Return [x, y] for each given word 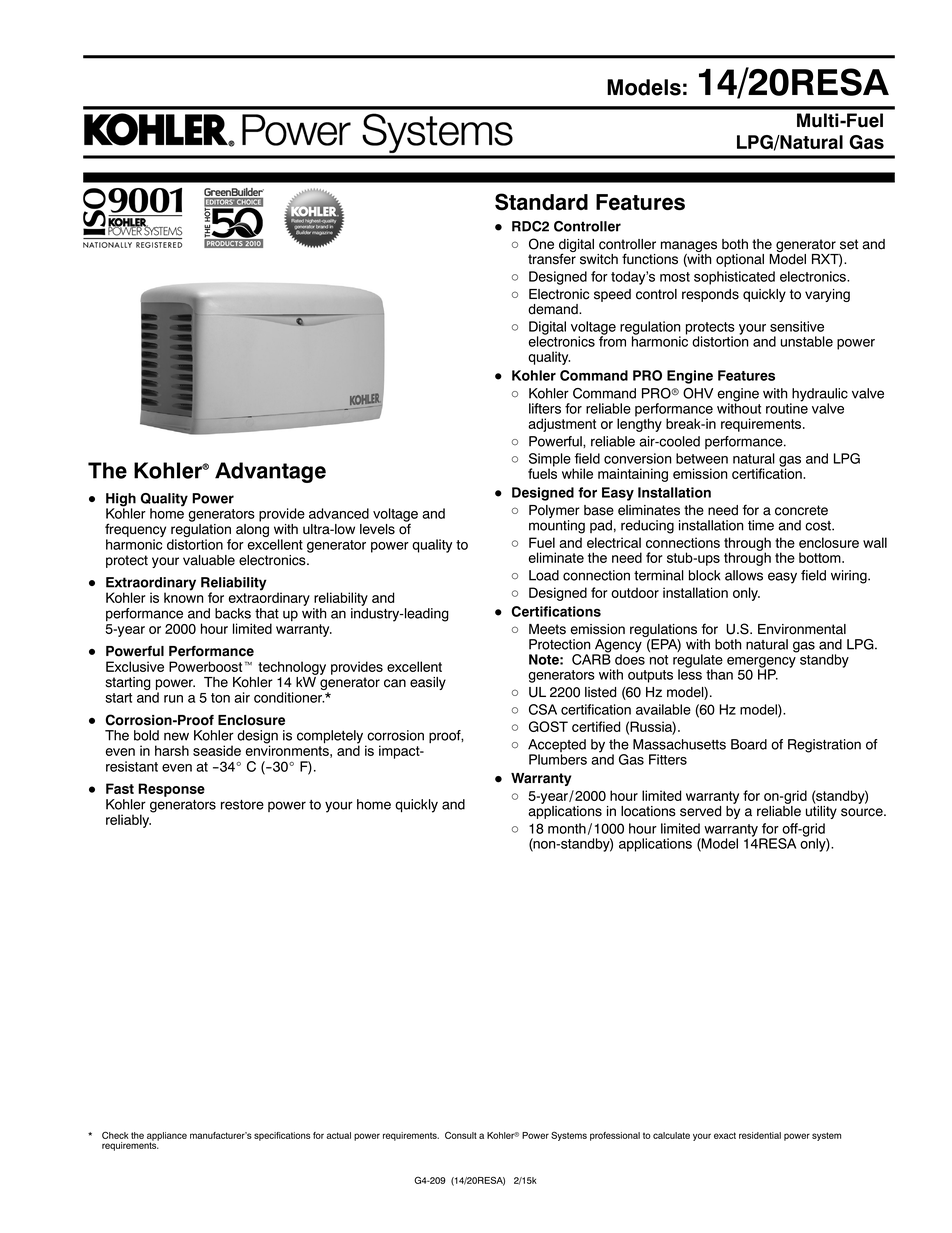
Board [749, 744]
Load [544, 575]
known [183, 596]
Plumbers [558, 759]
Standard [541, 202]
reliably [128, 821]
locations [648, 811]
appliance [167, 1137]
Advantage [270, 472]
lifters [545, 408]
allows [744, 575]
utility [821, 812]
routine [787, 407]
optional [740, 260]
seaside [217, 750]
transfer [552, 258]
